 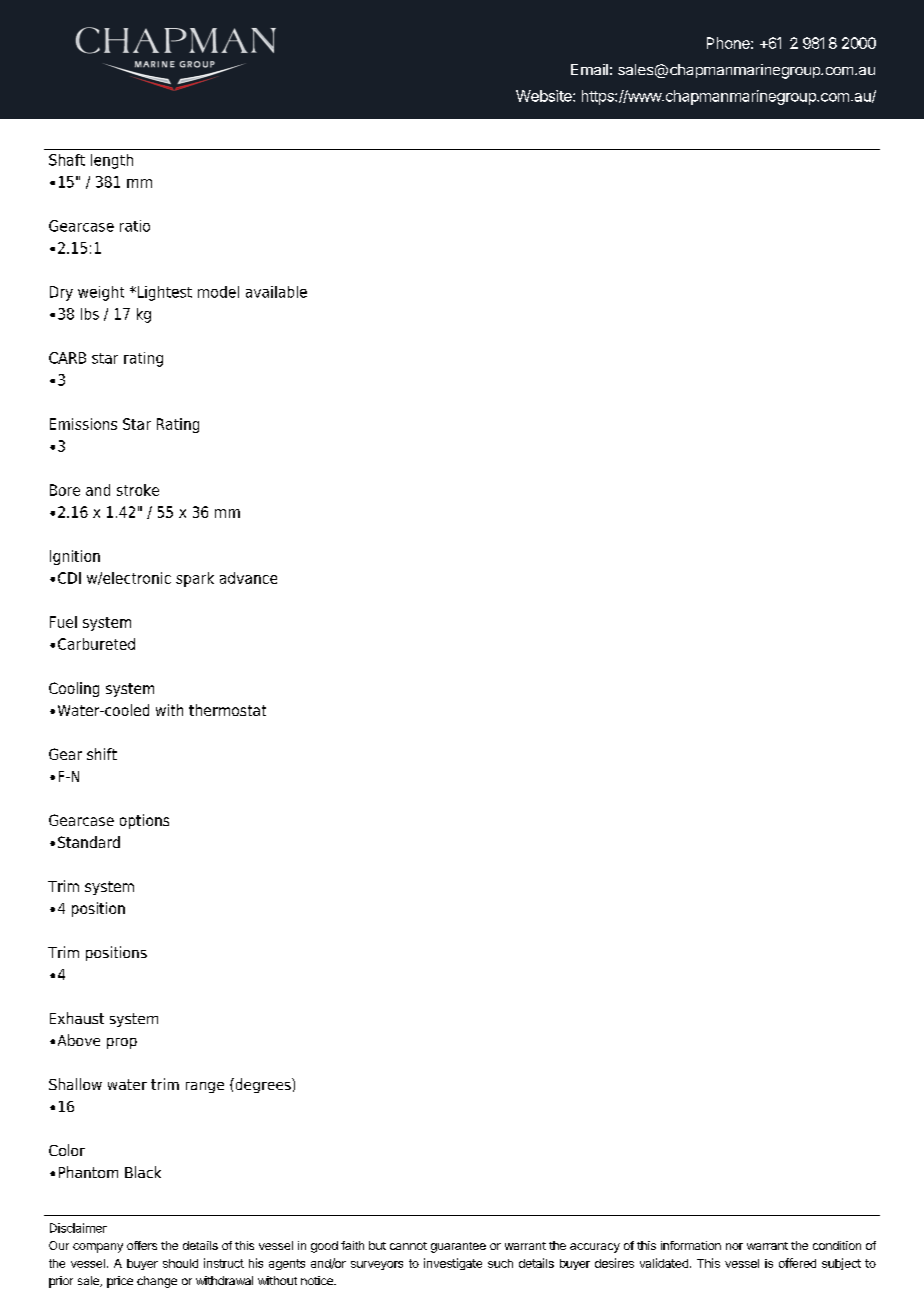 I want to click on Website, so click(x=545, y=96).
